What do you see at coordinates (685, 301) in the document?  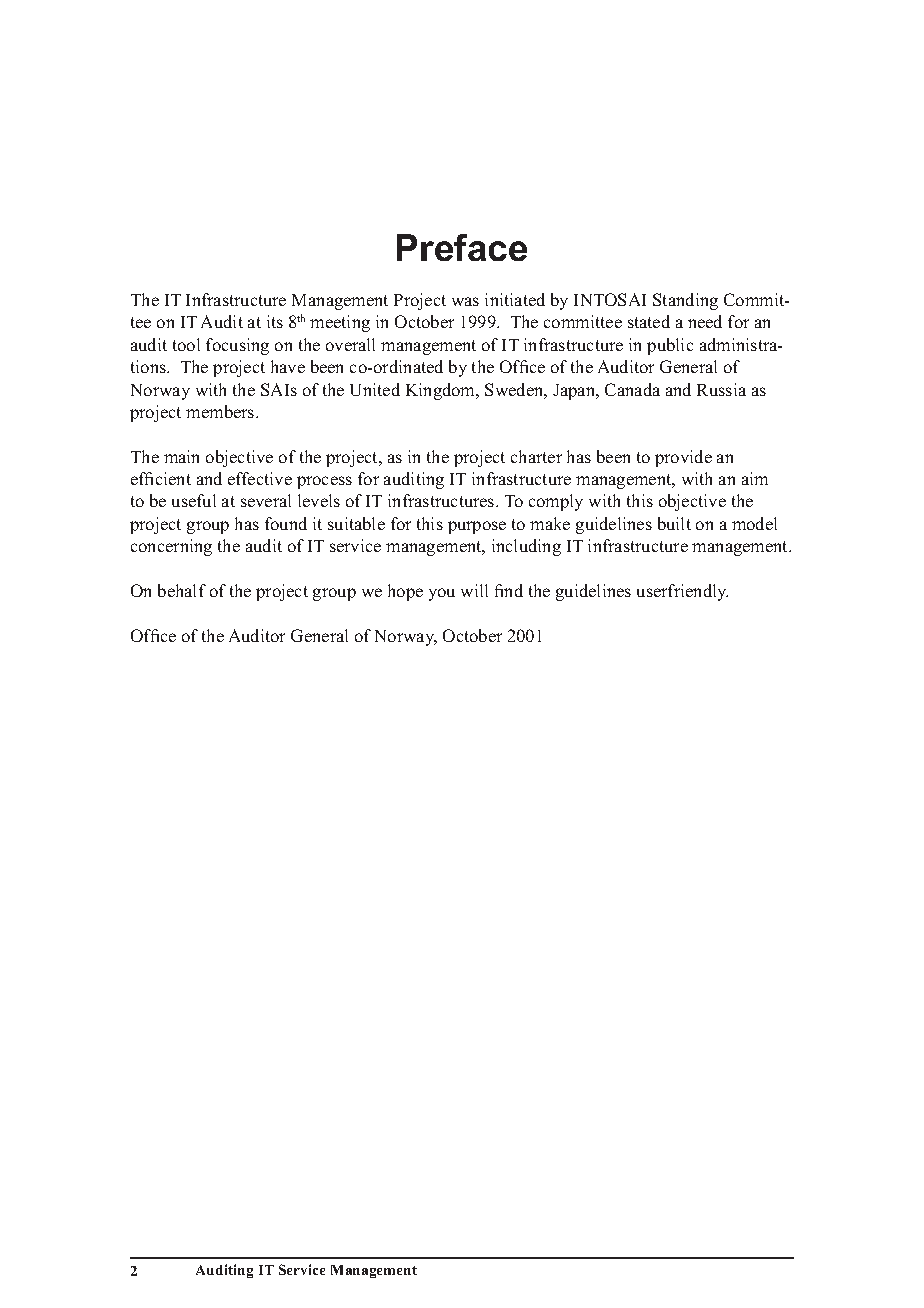 I see `Standing` at bounding box center [685, 301].
